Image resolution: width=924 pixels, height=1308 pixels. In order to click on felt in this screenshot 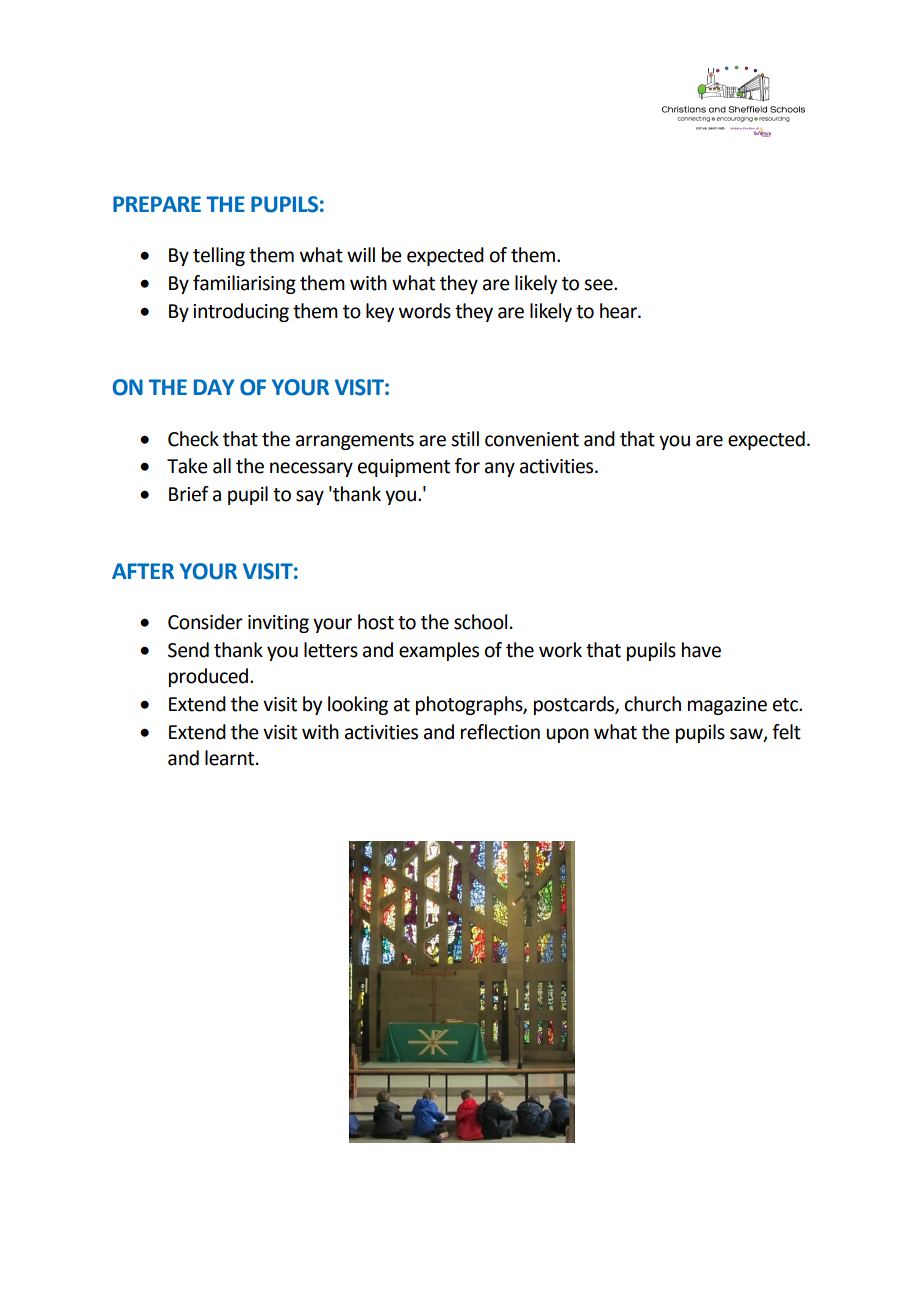, I will do `click(786, 732)`.
